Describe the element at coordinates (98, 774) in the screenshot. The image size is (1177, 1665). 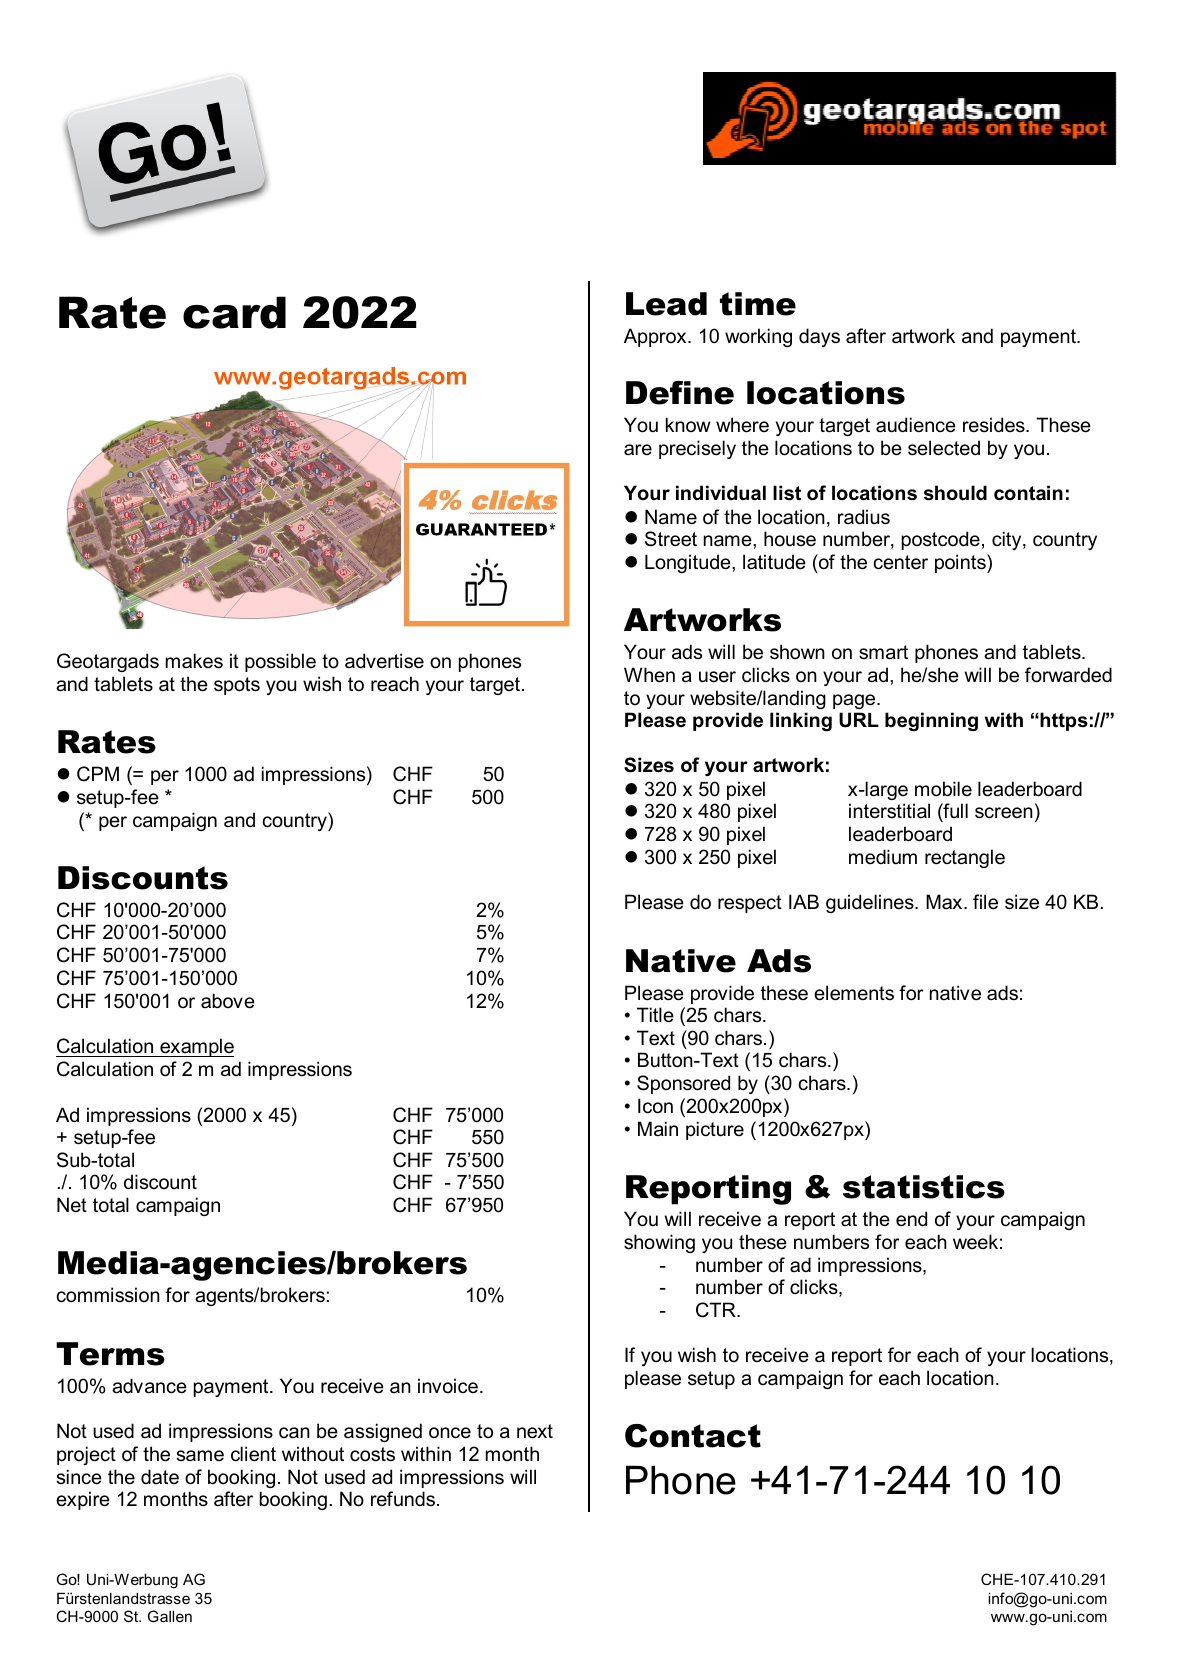
I see `CPM` at that location.
